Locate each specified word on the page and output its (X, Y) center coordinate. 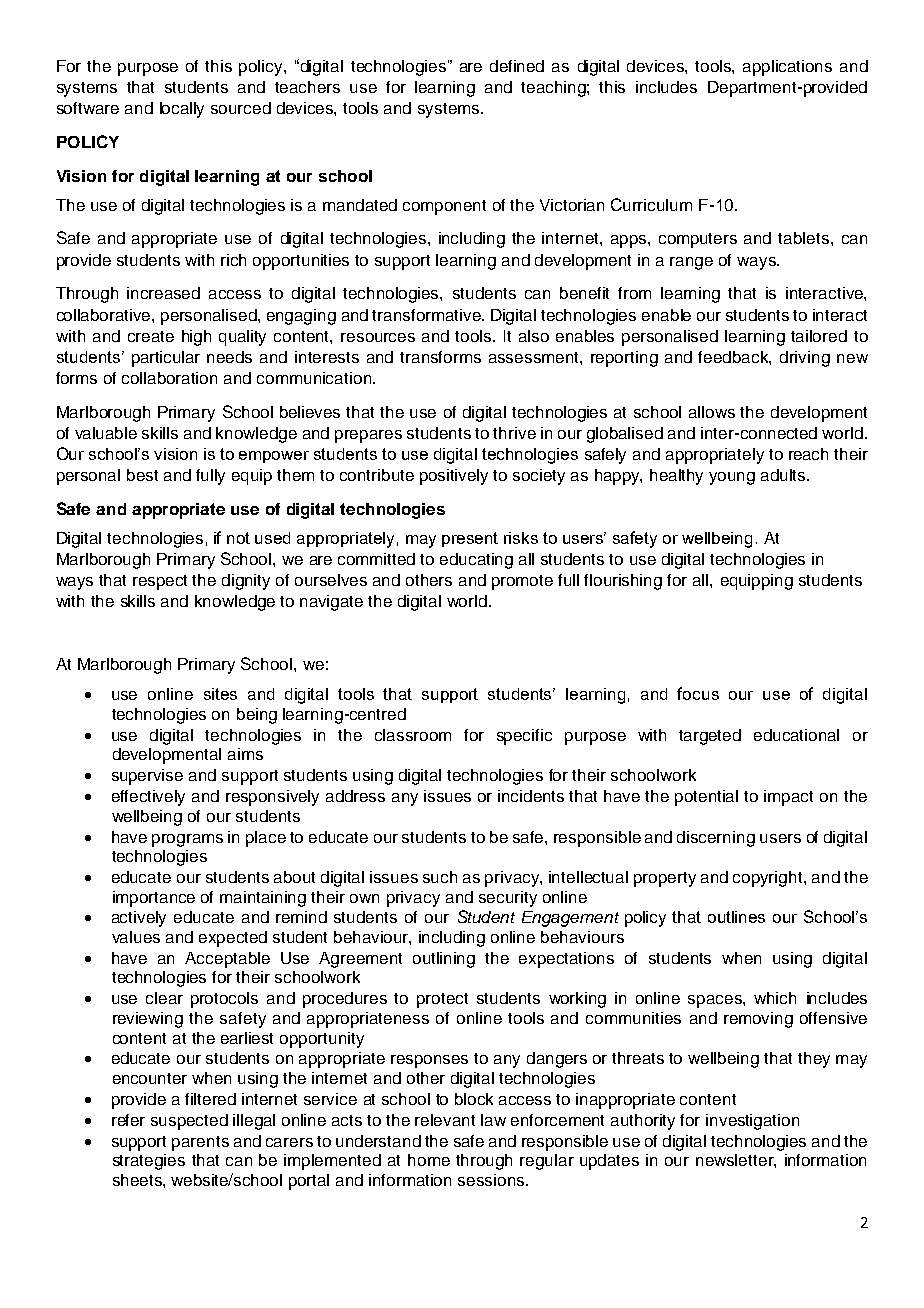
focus (698, 693)
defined (517, 66)
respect (160, 582)
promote (522, 582)
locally (182, 110)
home (429, 1160)
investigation (752, 1122)
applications (787, 68)
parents (200, 1143)
